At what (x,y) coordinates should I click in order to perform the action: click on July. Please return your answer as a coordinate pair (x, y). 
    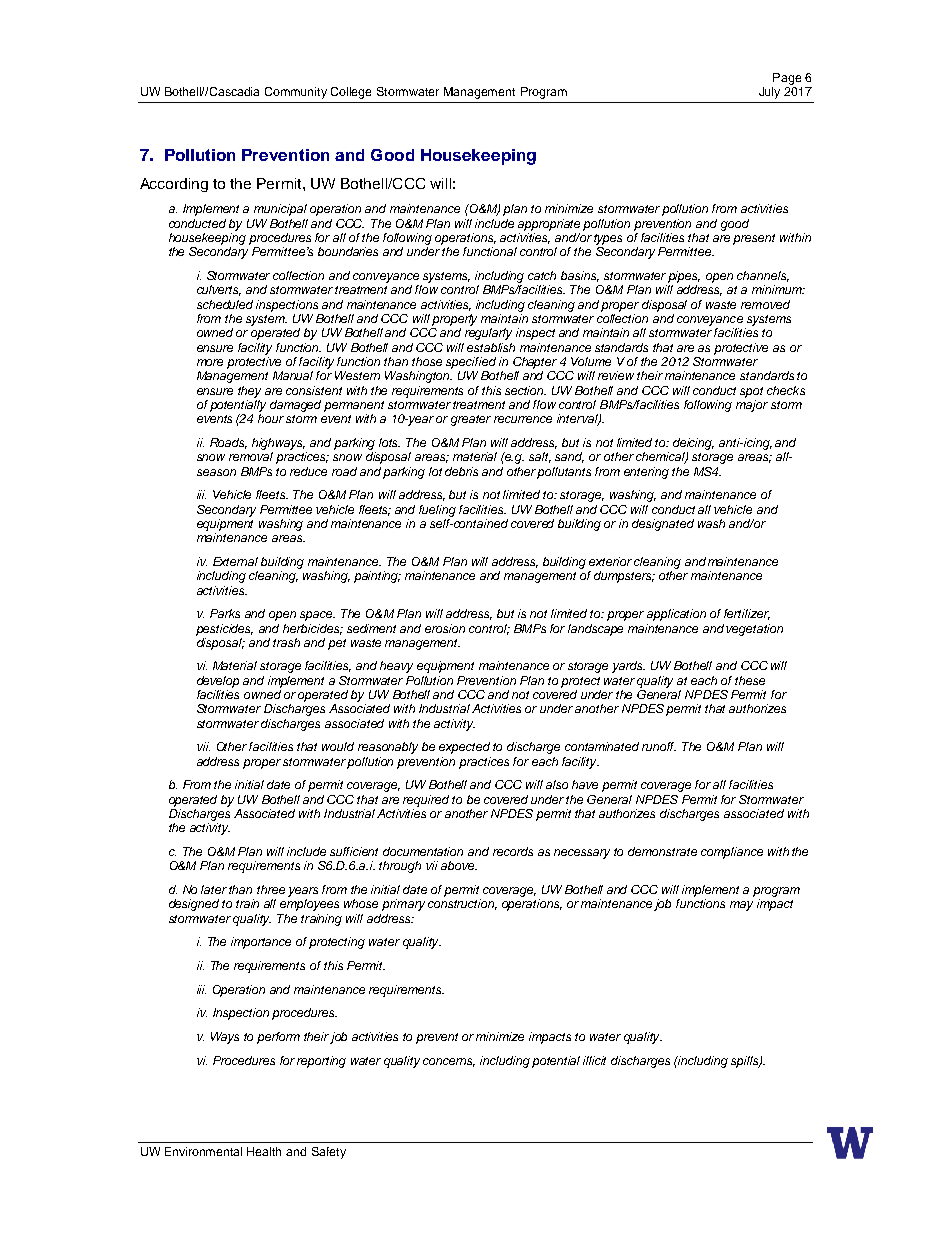
    Looking at the image, I should click on (769, 93).
